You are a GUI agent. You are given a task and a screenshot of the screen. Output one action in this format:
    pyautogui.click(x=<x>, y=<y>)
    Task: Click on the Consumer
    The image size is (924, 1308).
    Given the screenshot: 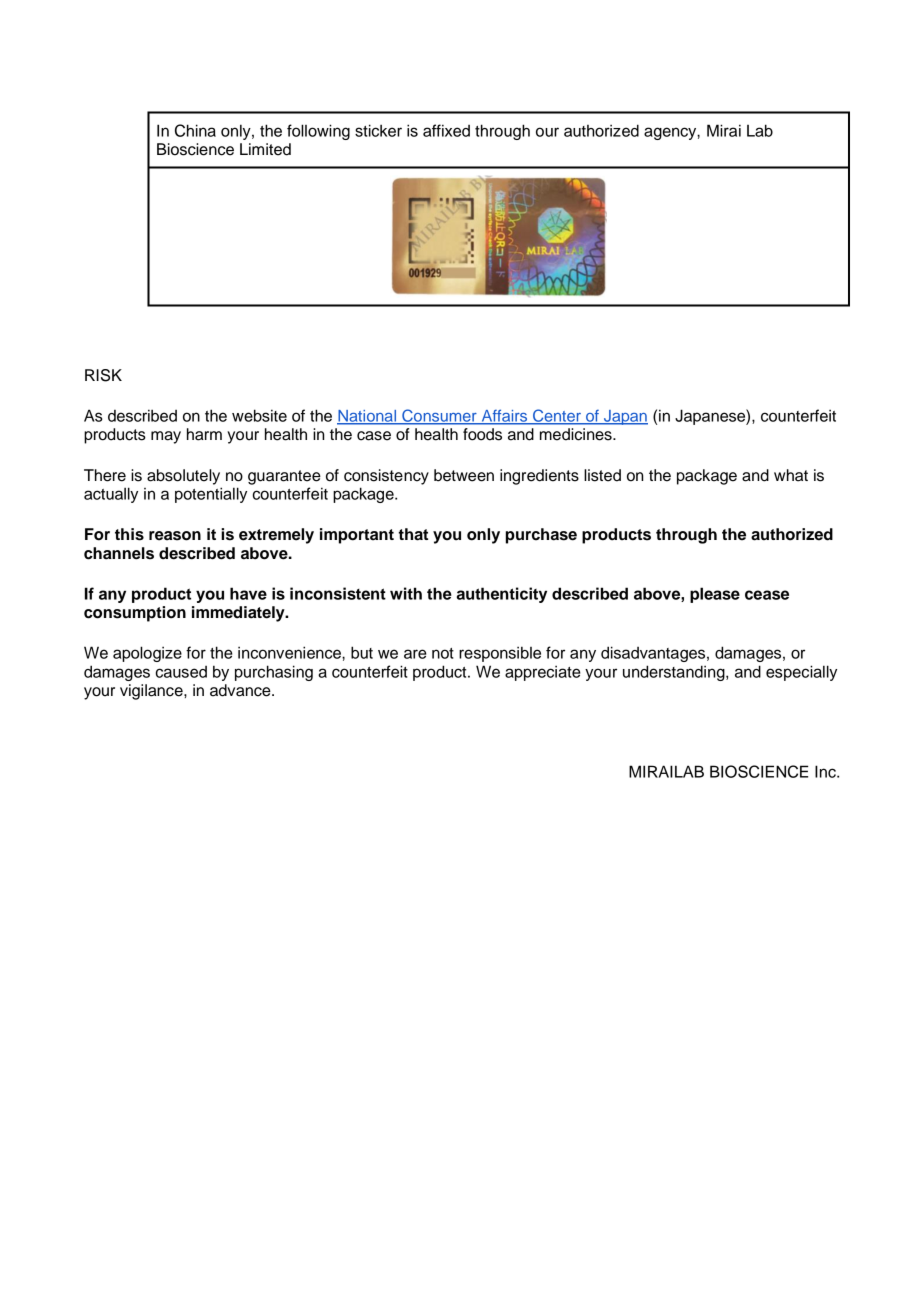 What is the action you would take?
    pyautogui.click(x=439, y=416)
